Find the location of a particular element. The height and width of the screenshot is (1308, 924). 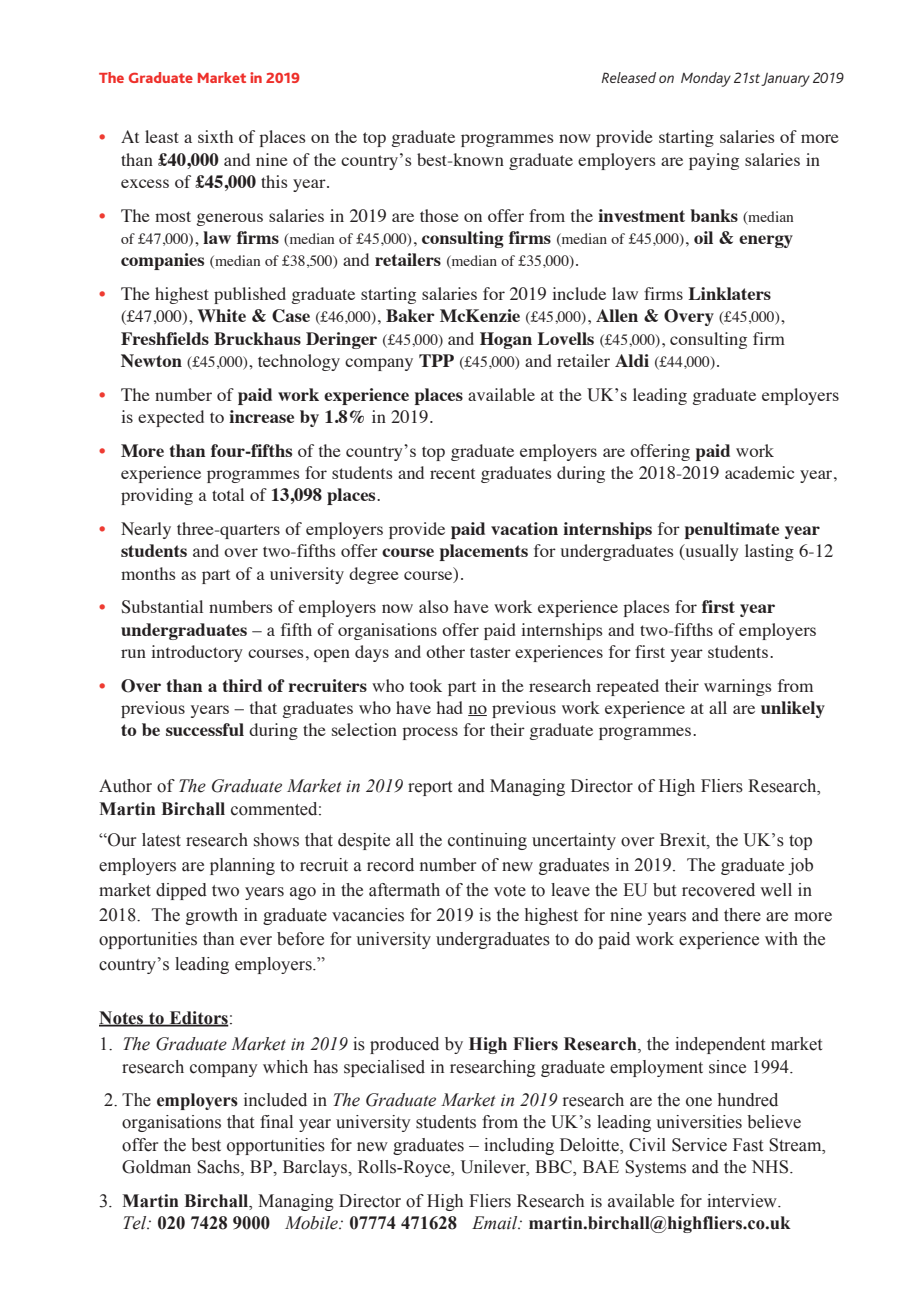

Aldi is located at coordinates (632, 360).
